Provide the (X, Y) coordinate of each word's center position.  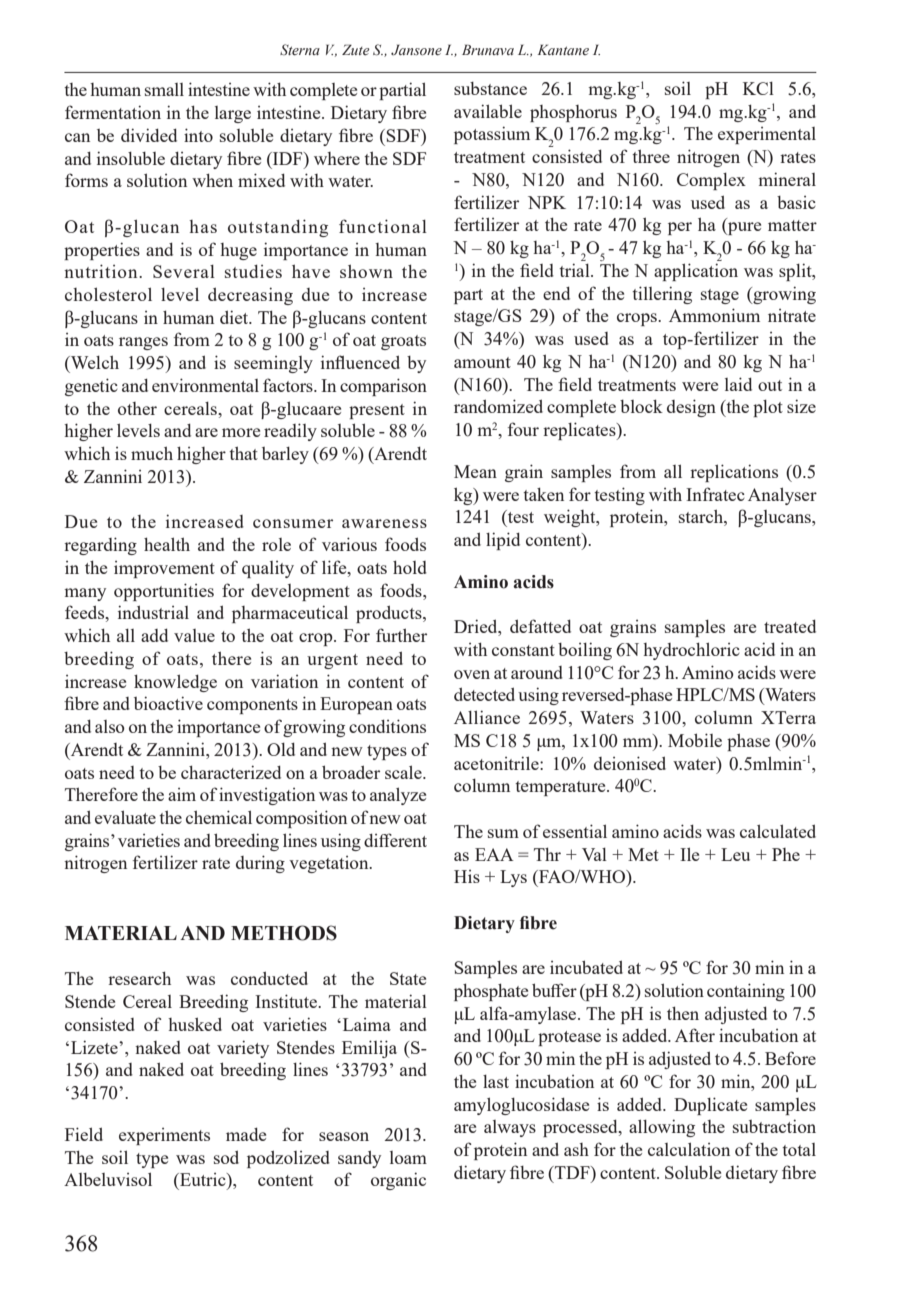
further (401, 635)
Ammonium (714, 315)
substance (490, 88)
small (164, 89)
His (467, 876)
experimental (767, 135)
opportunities (164, 592)
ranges (143, 343)
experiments (164, 1136)
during (260, 864)
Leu (735, 854)
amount (482, 362)
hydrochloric (691, 651)
